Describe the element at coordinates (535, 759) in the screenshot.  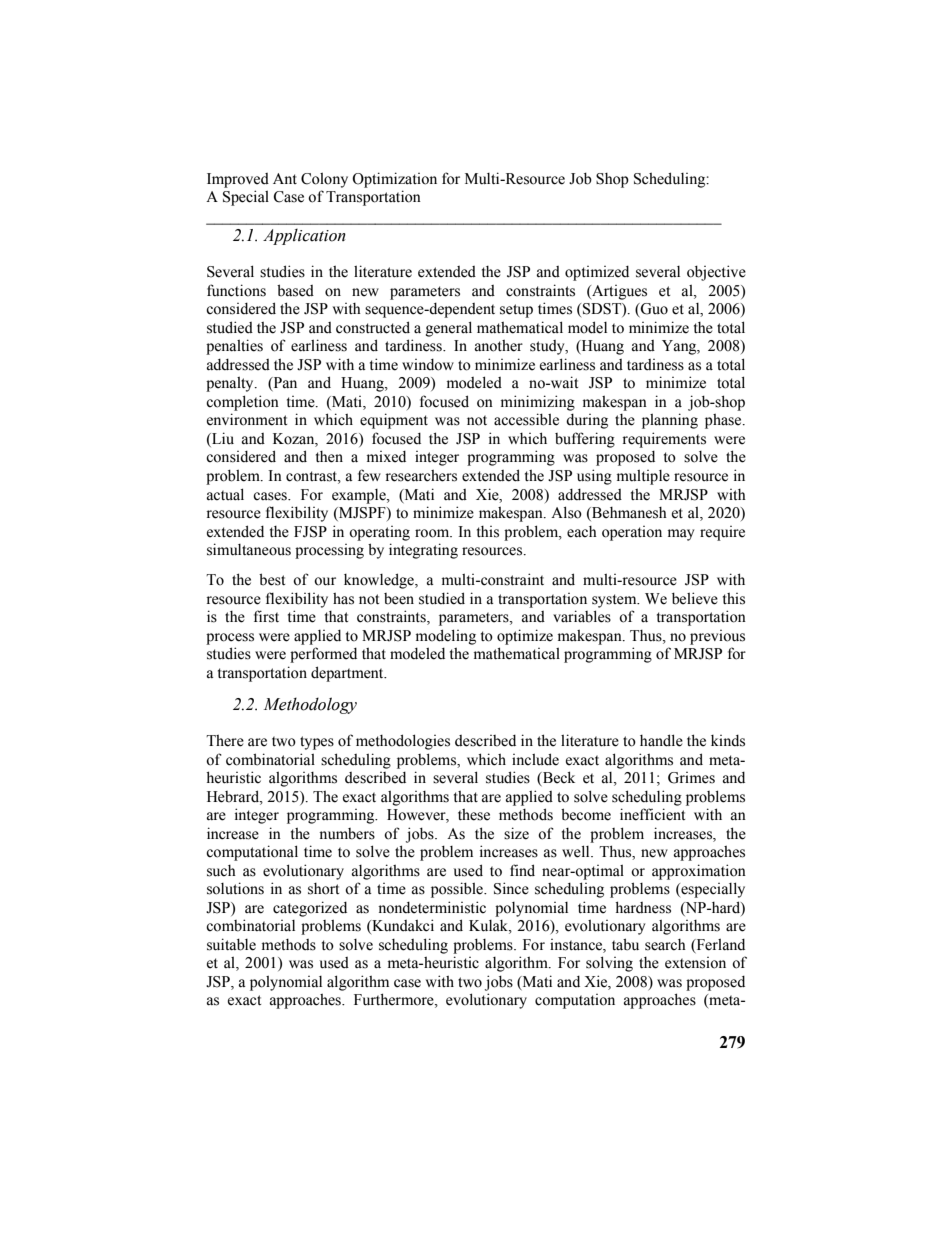
I see `include` at that location.
